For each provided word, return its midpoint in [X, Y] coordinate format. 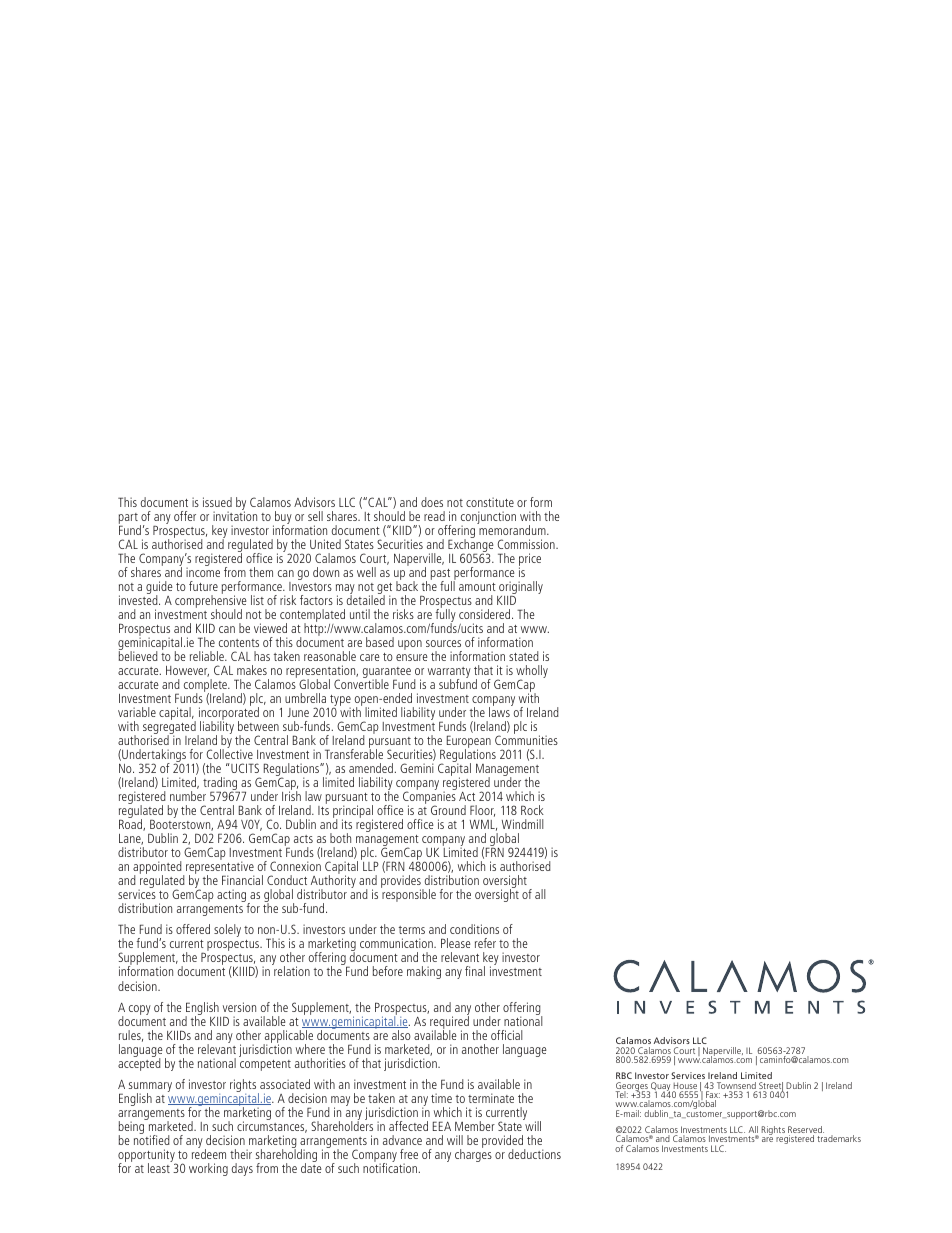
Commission [527, 544]
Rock [532, 810]
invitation [235, 516]
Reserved [806, 1131]
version [239, 1007]
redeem [209, 1153]
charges [473, 1154]
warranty [449, 674]
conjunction [488, 519]
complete [207, 687]
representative [219, 869]
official [507, 1035]
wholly [532, 673]
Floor [482, 811]
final [475, 971]
